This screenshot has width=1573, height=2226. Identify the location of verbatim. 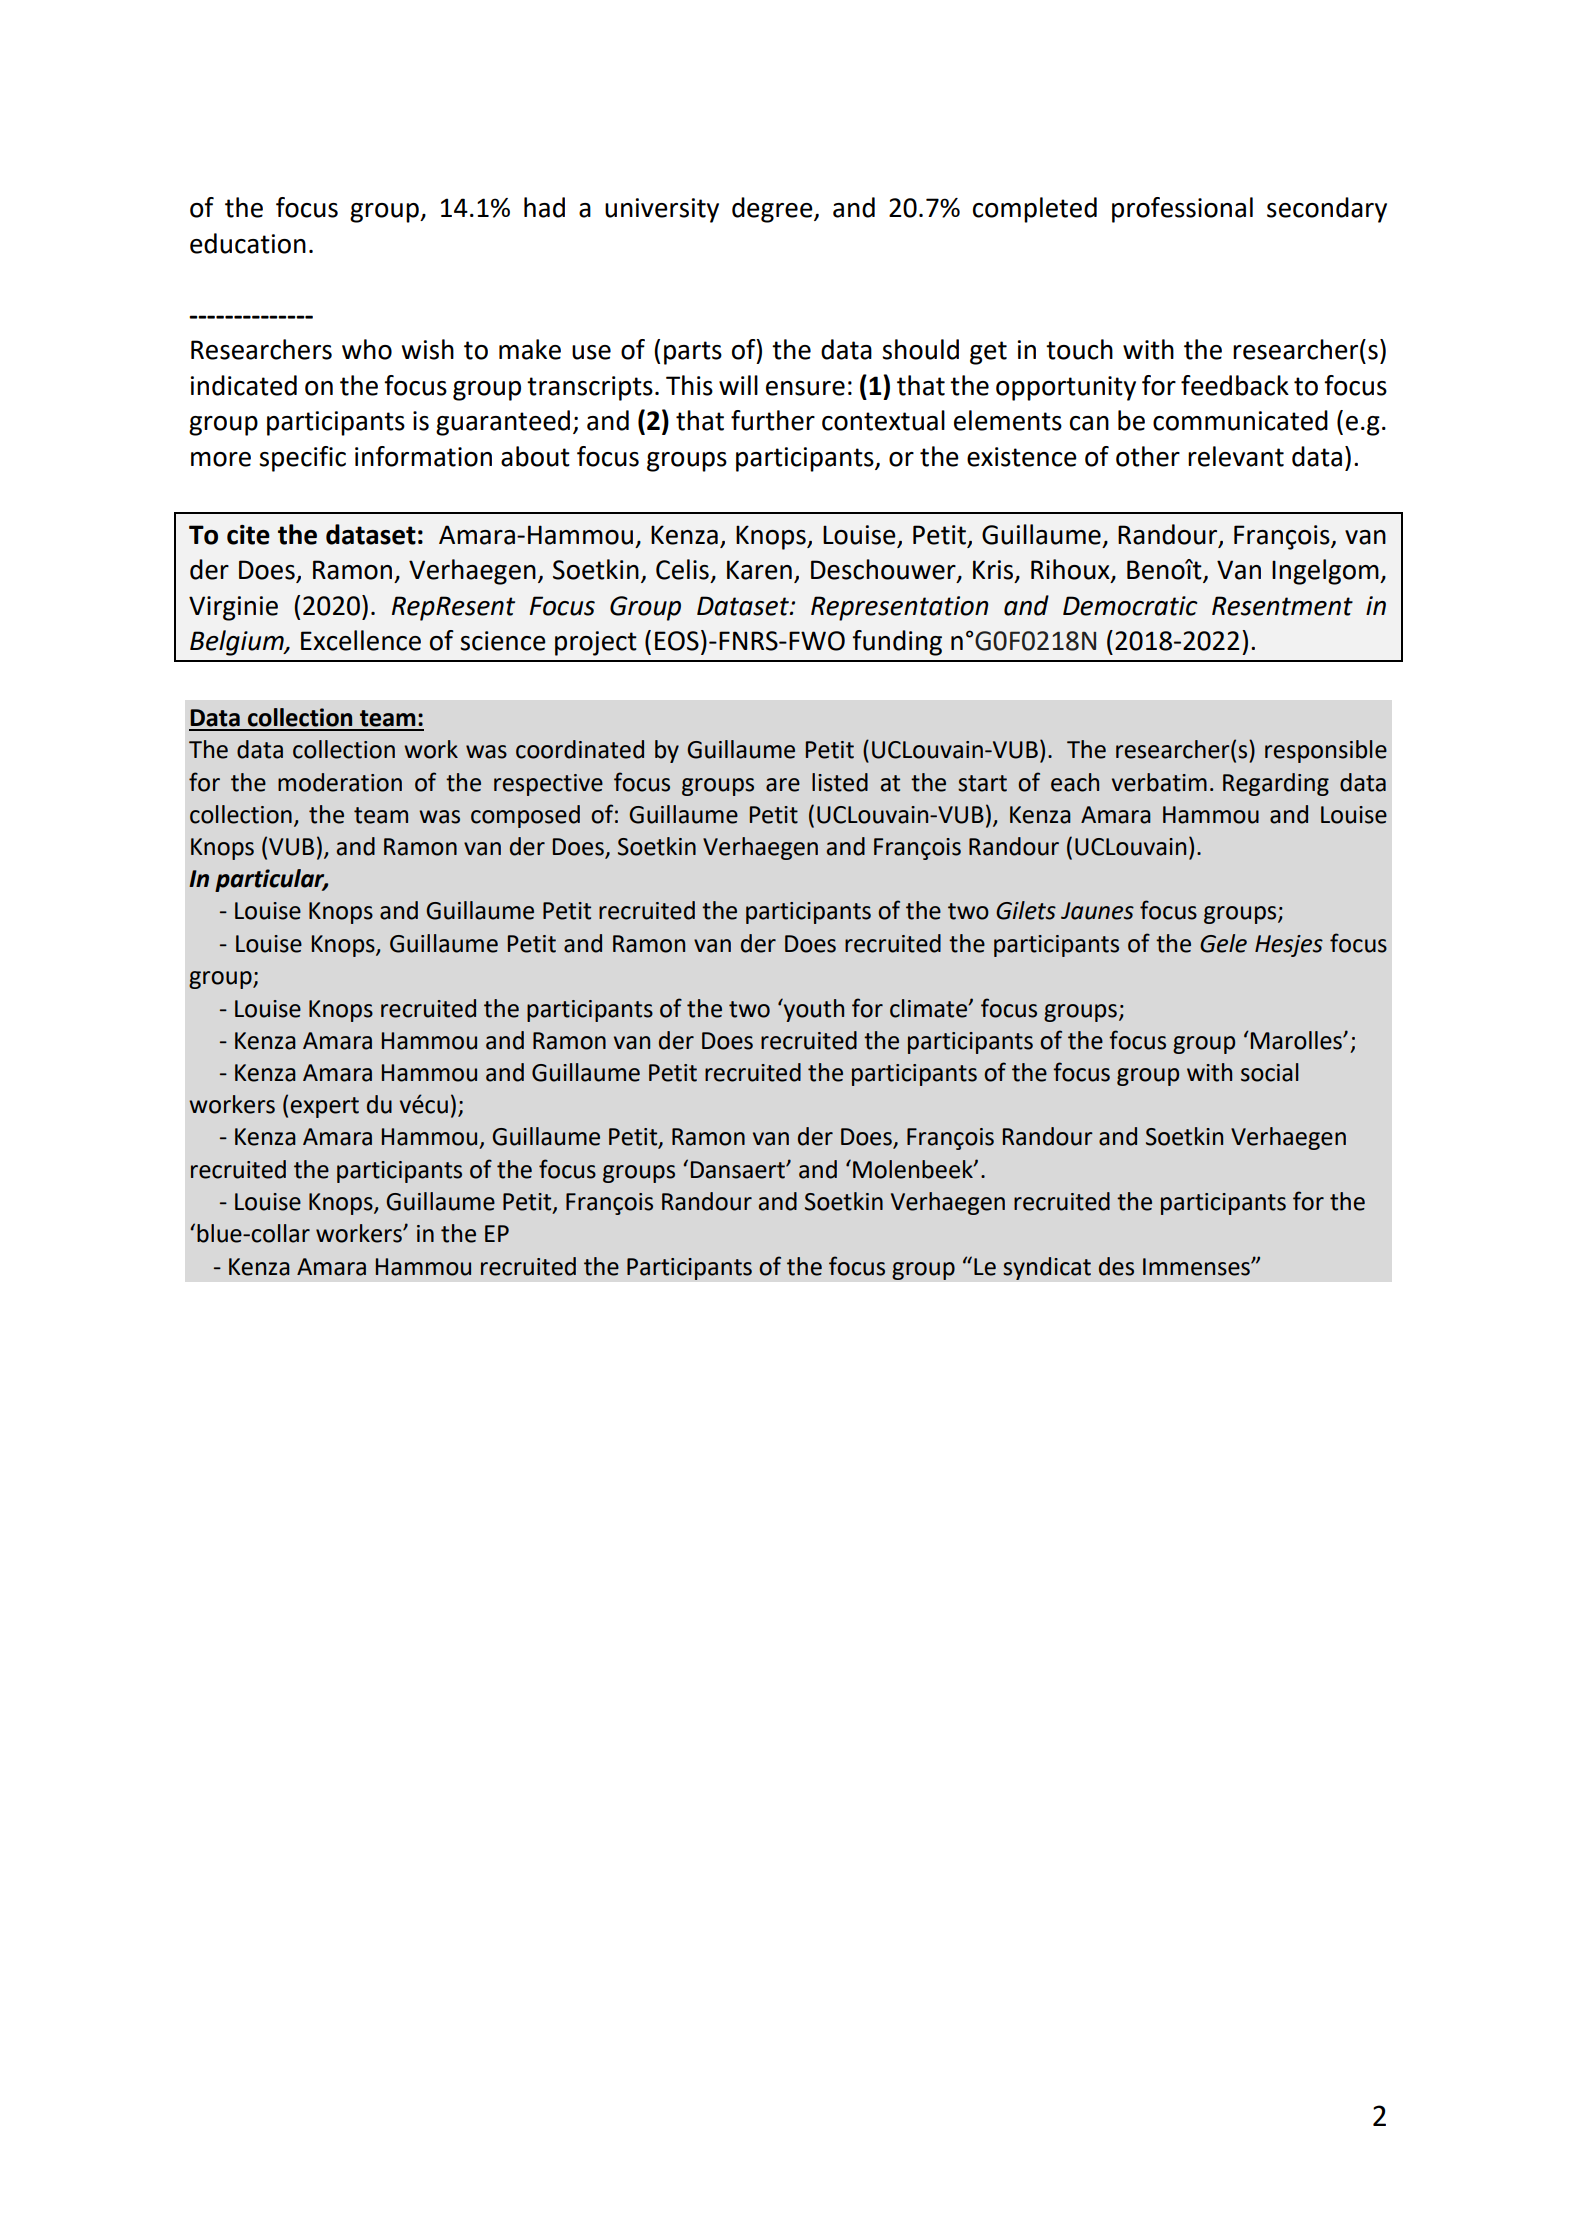
(1159, 782).
